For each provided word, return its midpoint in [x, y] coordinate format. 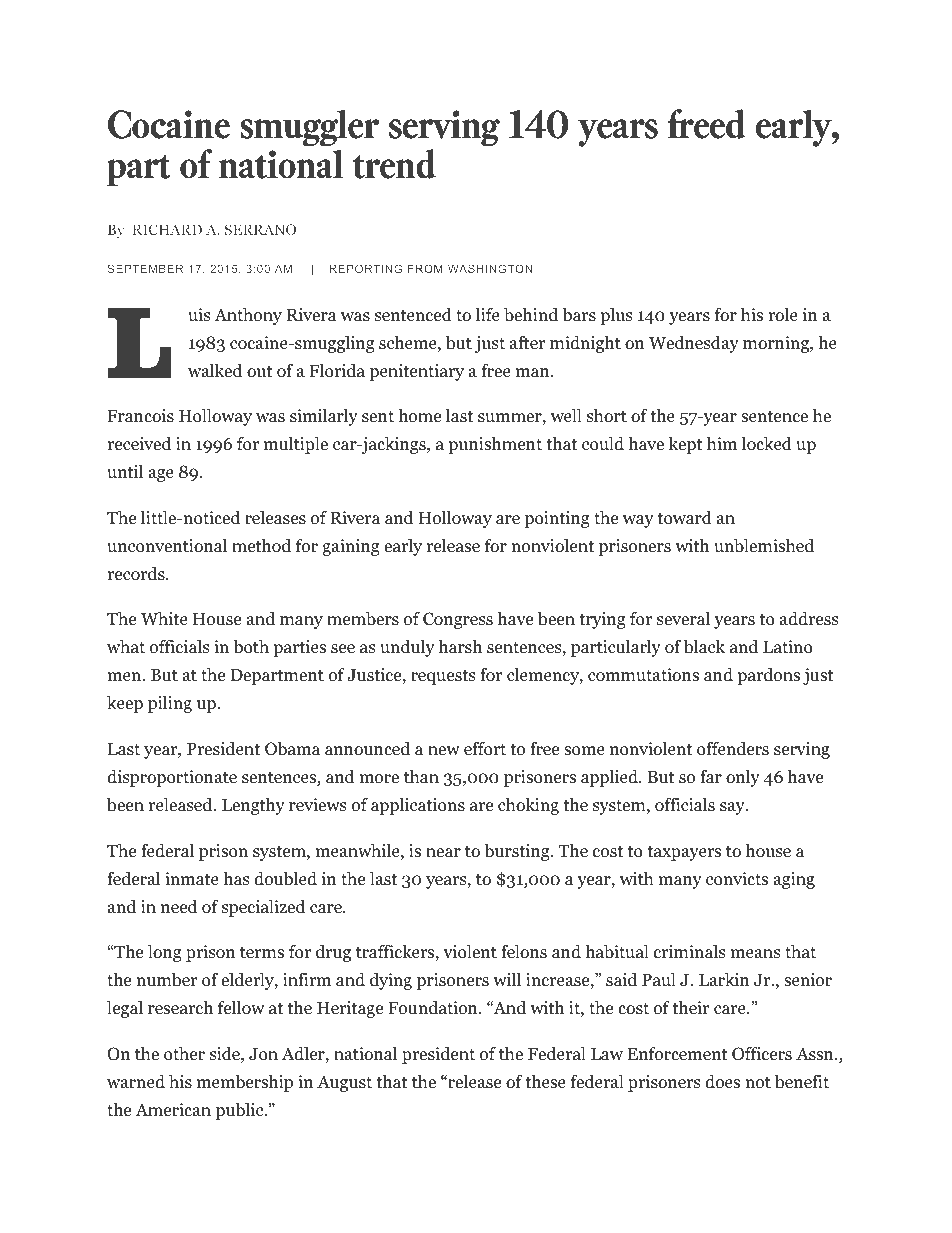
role [783, 314]
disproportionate [172, 778]
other [184, 1053]
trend [394, 164]
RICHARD [167, 229]
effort [485, 748]
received [139, 443]
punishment [495, 445]
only [743, 778]
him [722, 443]
